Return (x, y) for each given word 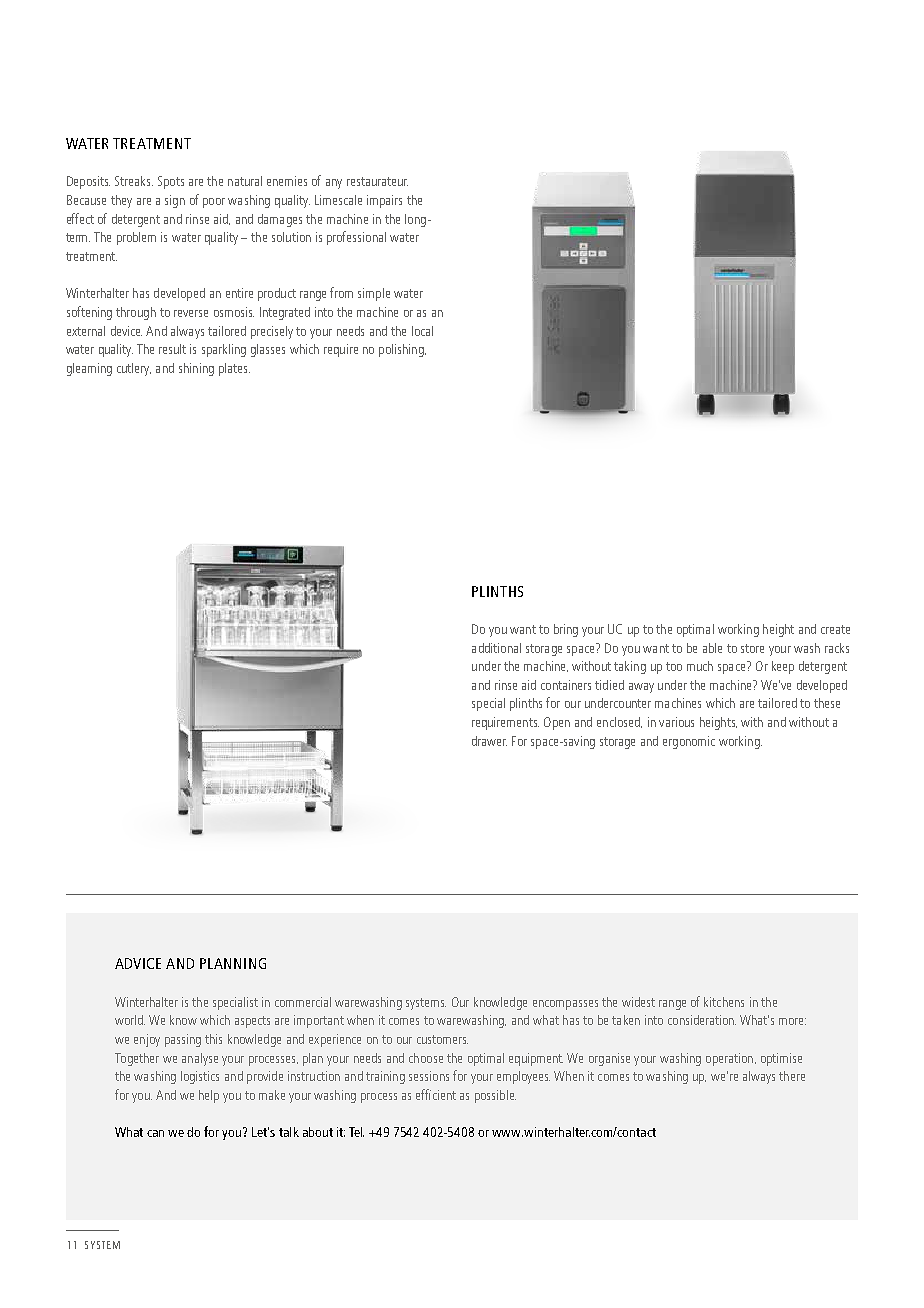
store (752, 648)
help (209, 1096)
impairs (384, 201)
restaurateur (377, 181)
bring (566, 630)
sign (175, 201)
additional (496, 648)
